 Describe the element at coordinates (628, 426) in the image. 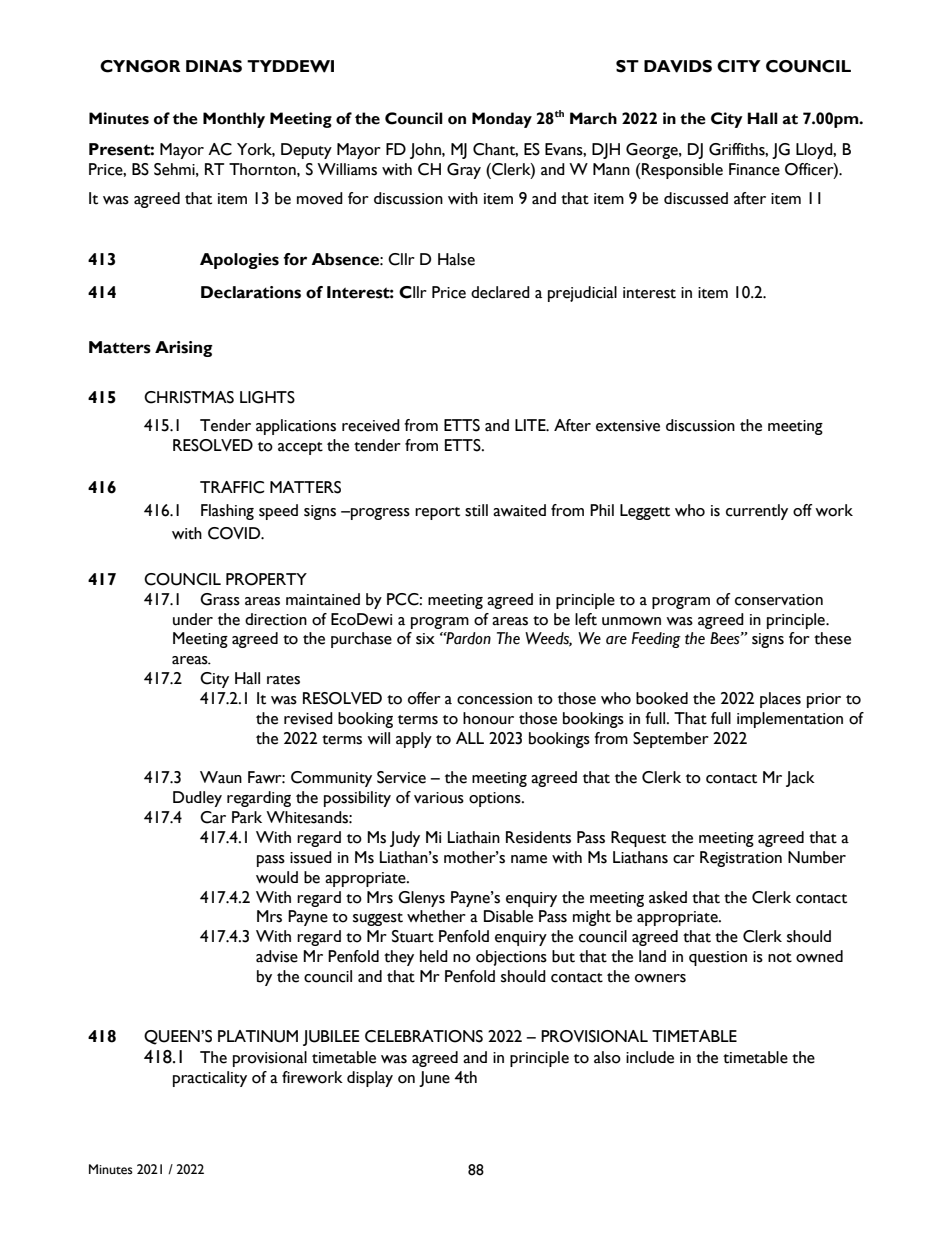

I see `extensive` at that location.
